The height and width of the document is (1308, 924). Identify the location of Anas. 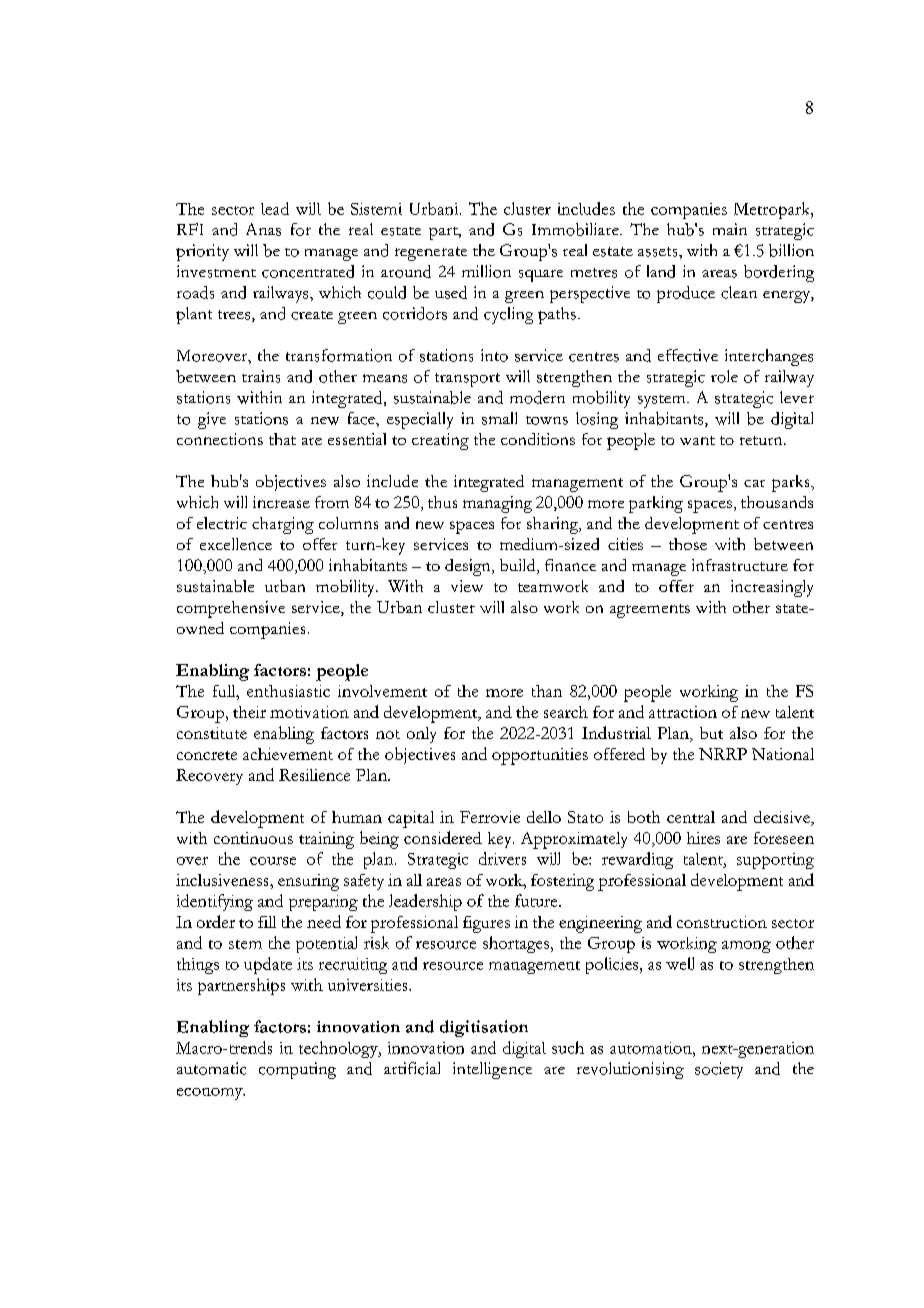
(263, 229).
